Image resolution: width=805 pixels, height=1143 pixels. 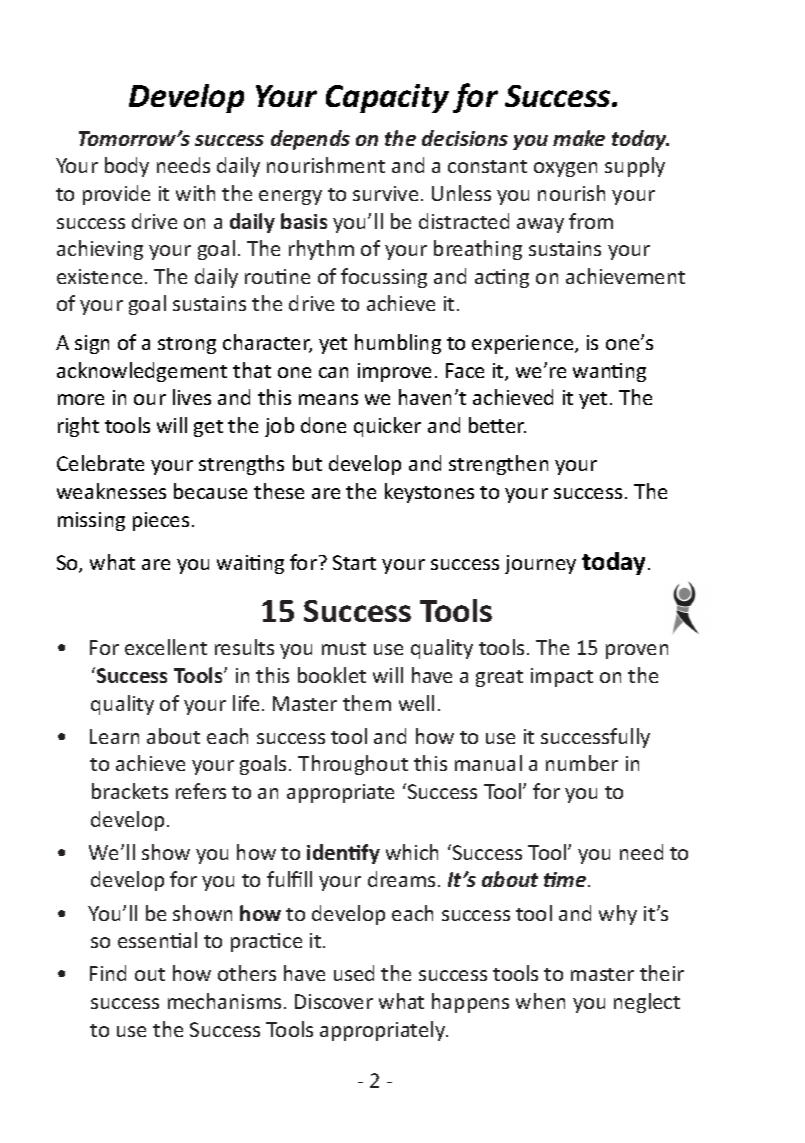 What do you see at coordinates (354, 973) in the screenshot?
I see `used` at bounding box center [354, 973].
